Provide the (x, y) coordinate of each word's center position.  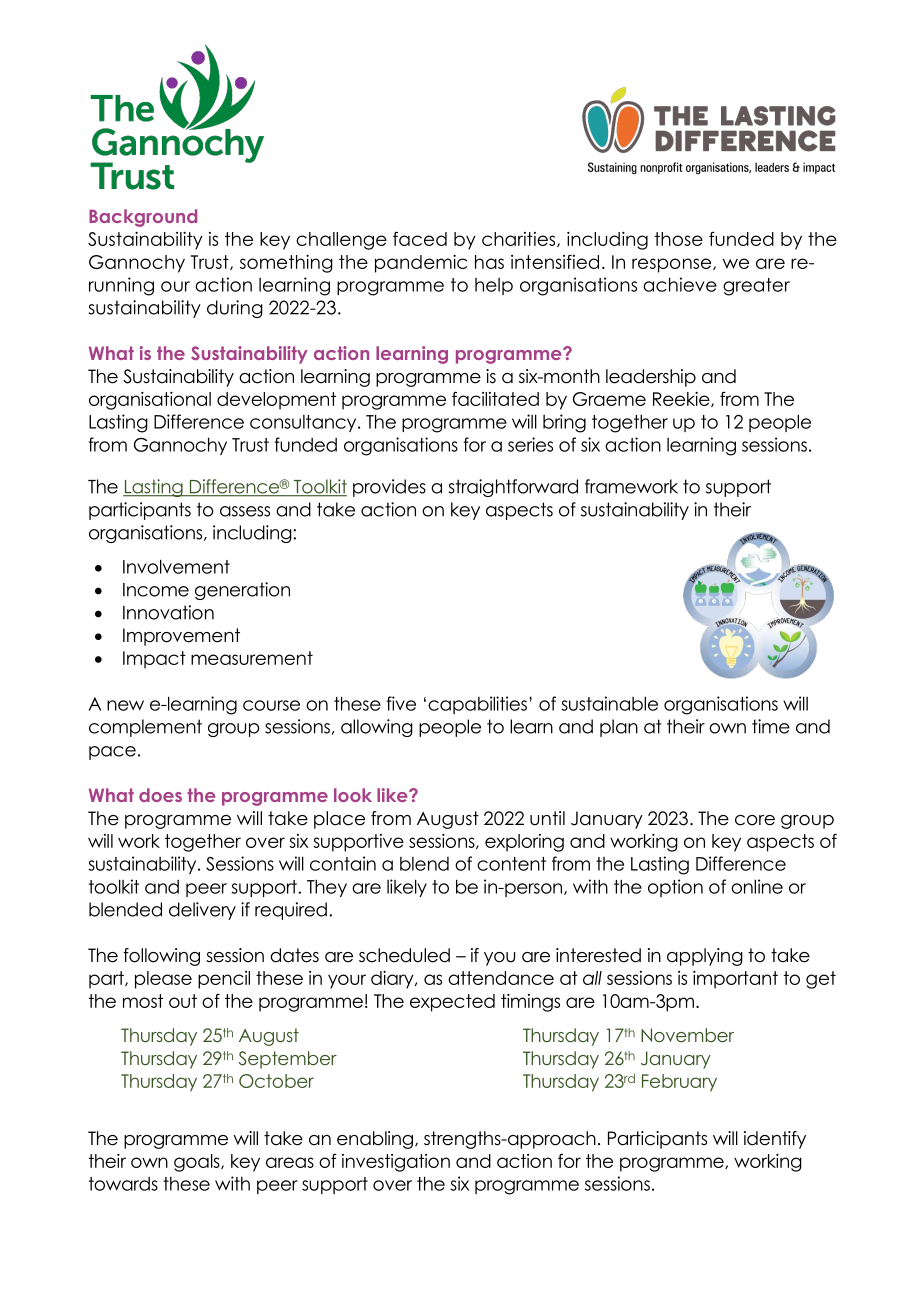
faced (420, 238)
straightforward (513, 488)
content (511, 864)
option (675, 888)
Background (143, 218)
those (679, 239)
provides (389, 488)
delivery (202, 911)
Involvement (176, 566)
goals (198, 1163)
